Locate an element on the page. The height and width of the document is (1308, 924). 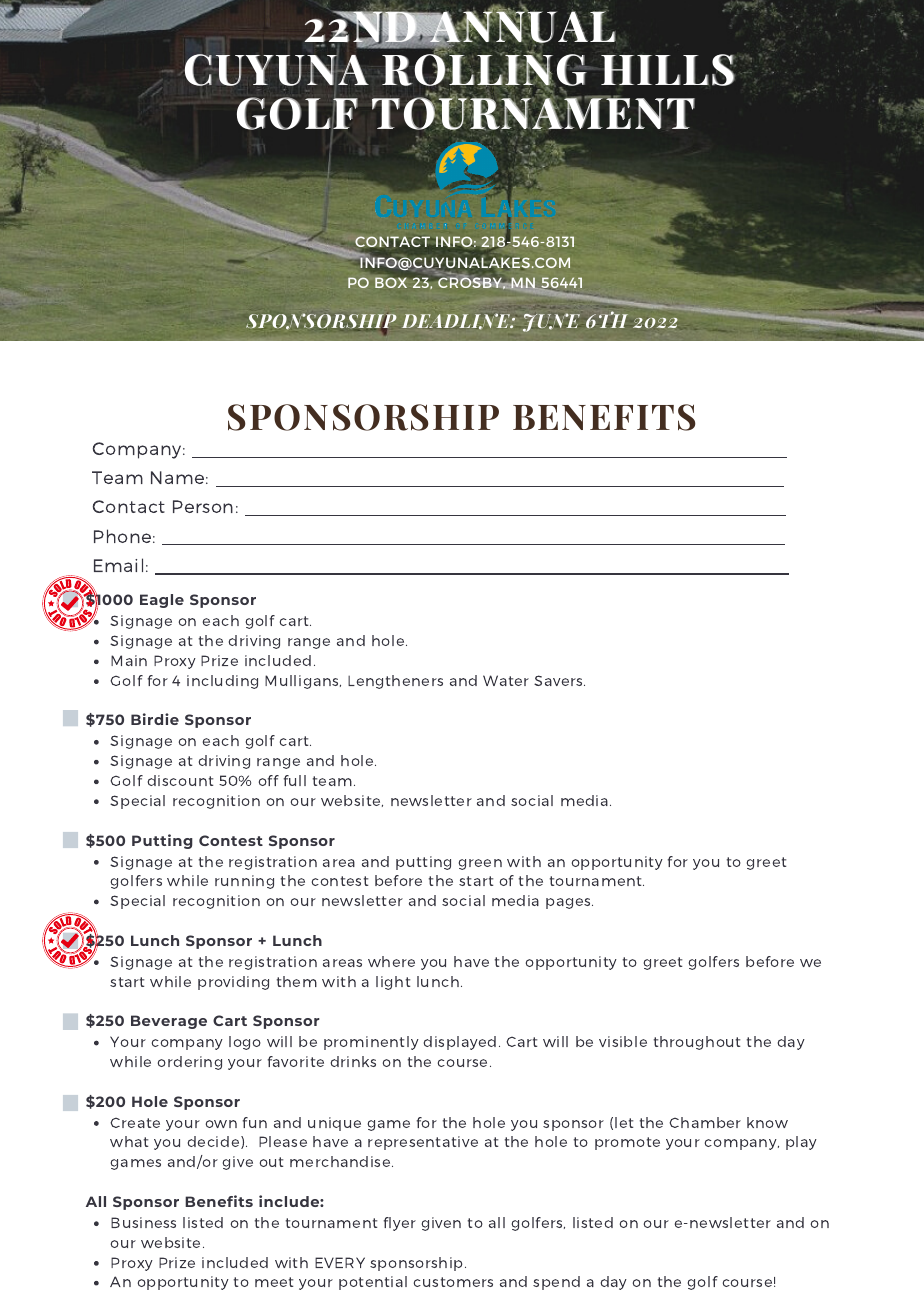
Savers is located at coordinates (559, 680).
